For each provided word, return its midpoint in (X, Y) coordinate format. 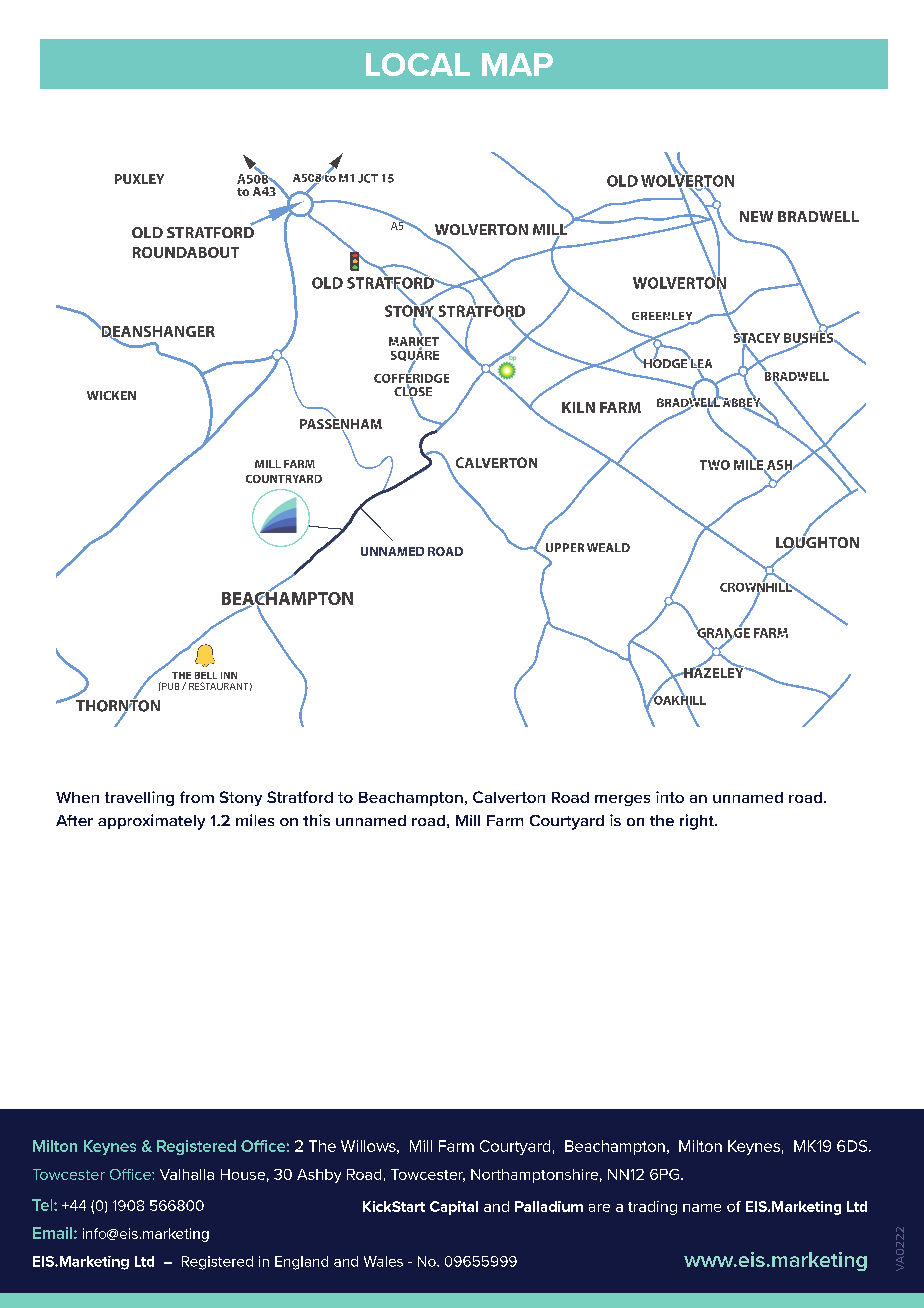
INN (229, 675)
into (670, 797)
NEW (756, 216)
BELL (206, 675)
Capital (454, 1208)
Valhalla (187, 1174)
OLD (147, 232)
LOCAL (418, 64)
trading (652, 1208)
